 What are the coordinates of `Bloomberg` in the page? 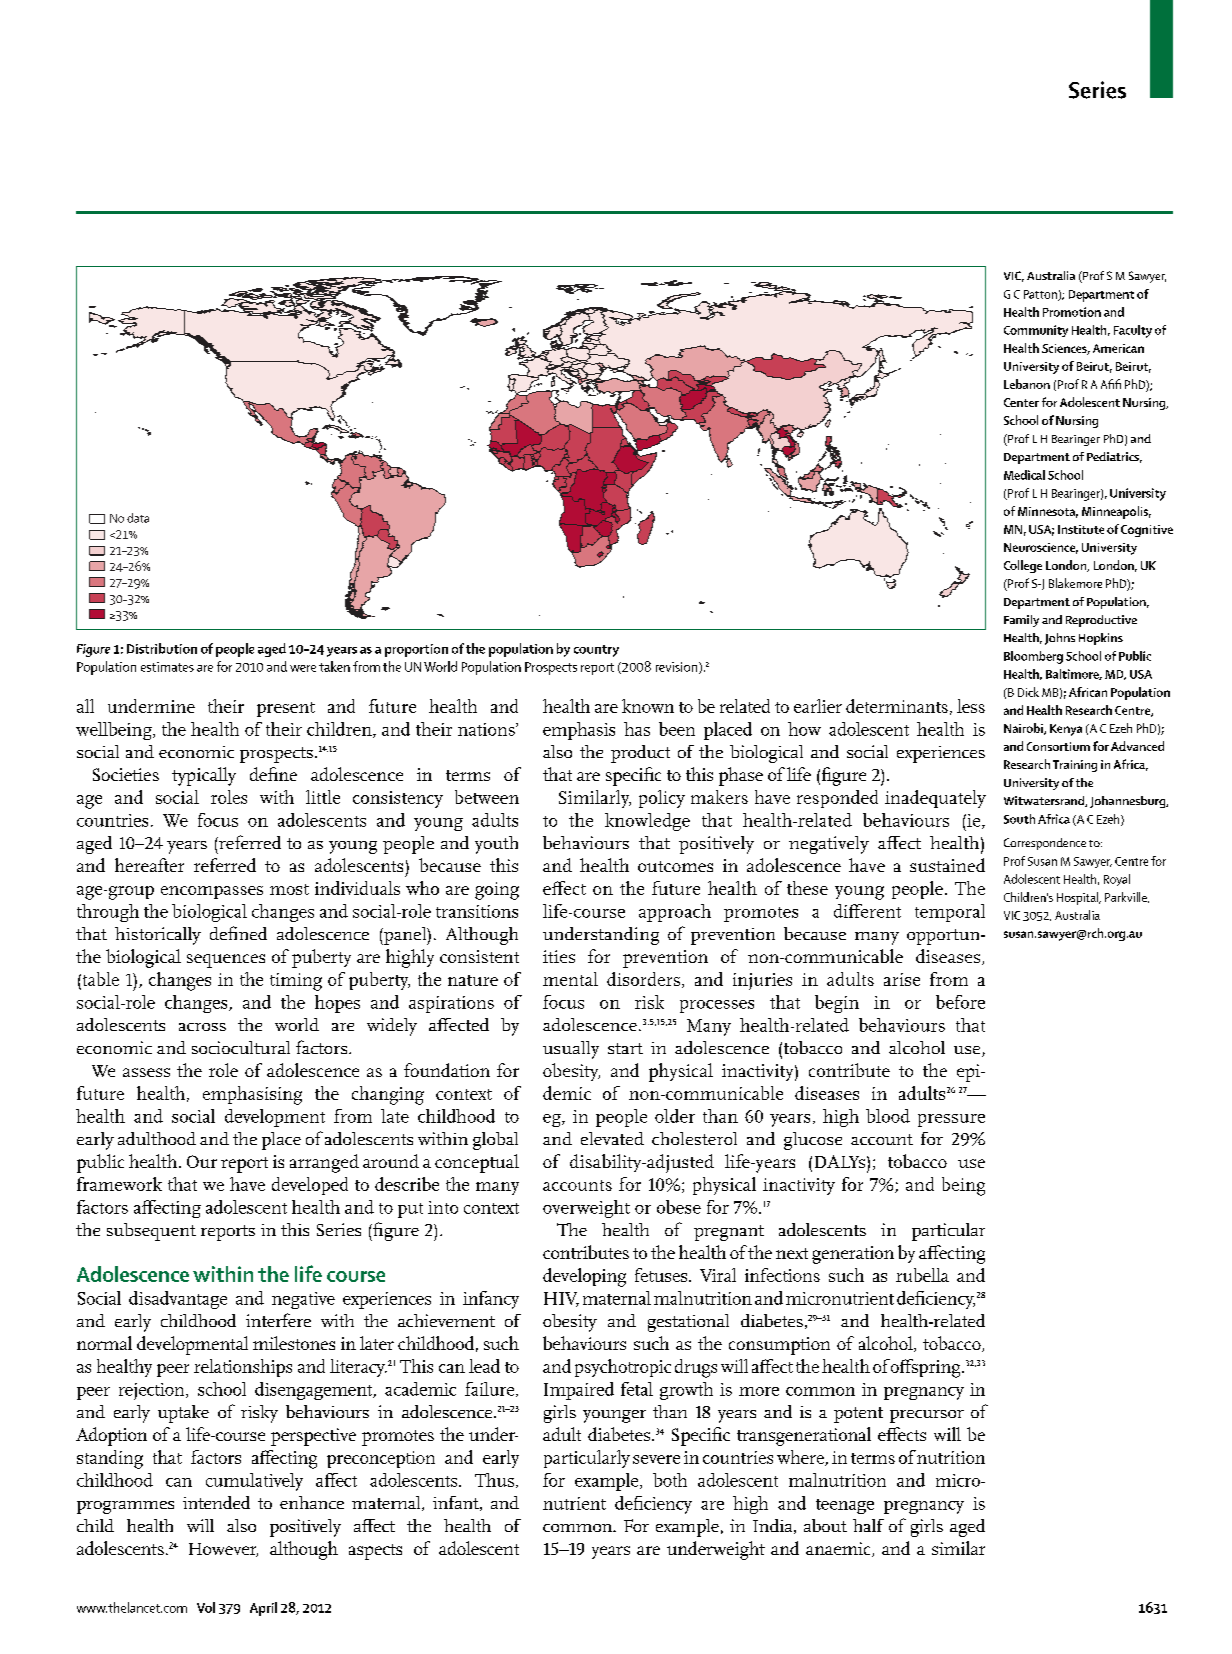 It's located at (1033, 657).
